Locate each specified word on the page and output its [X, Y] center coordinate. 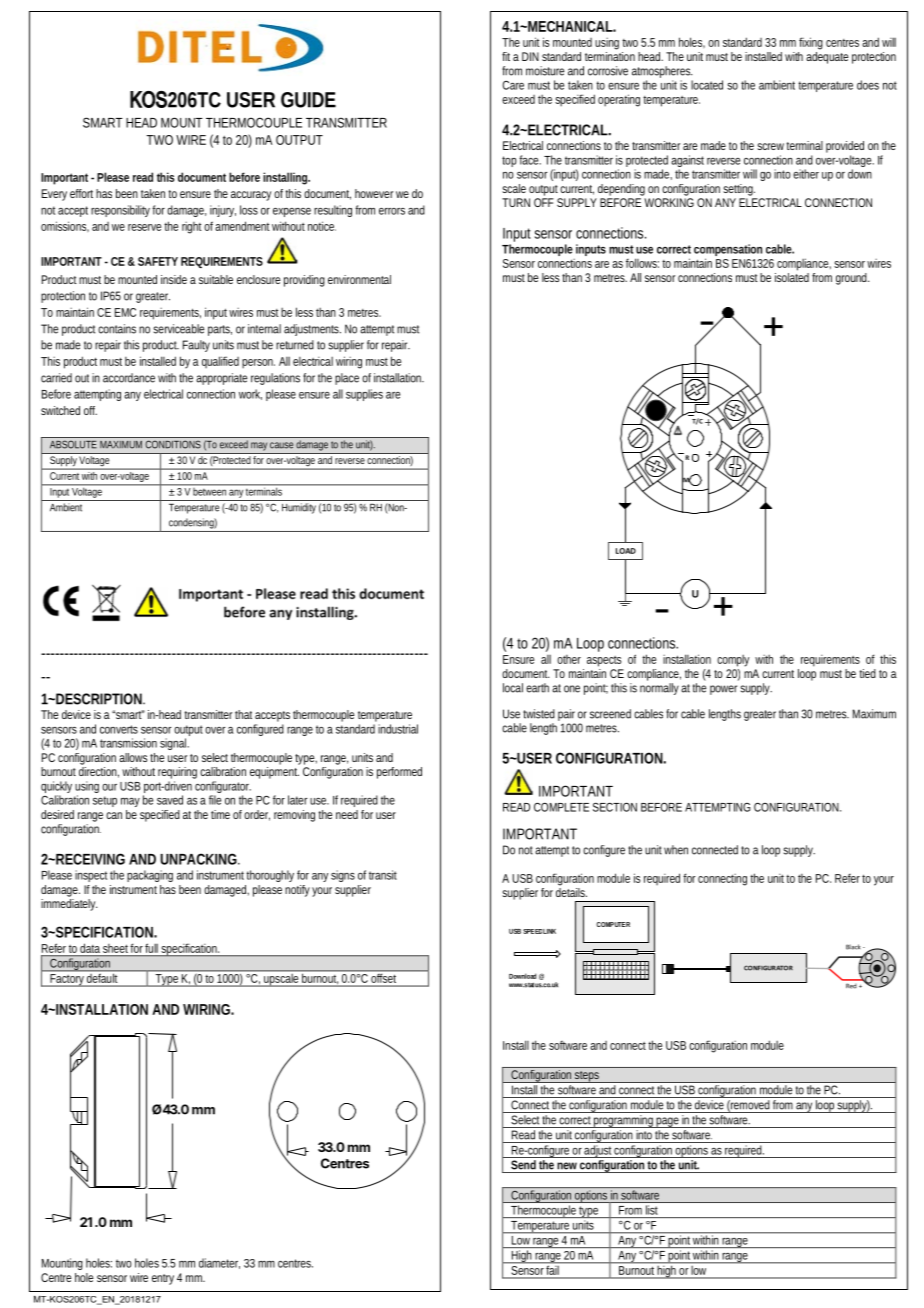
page [668, 1122]
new [567, 1166]
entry [163, 1279]
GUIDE [308, 100]
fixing [811, 43]
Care [513, 85]
